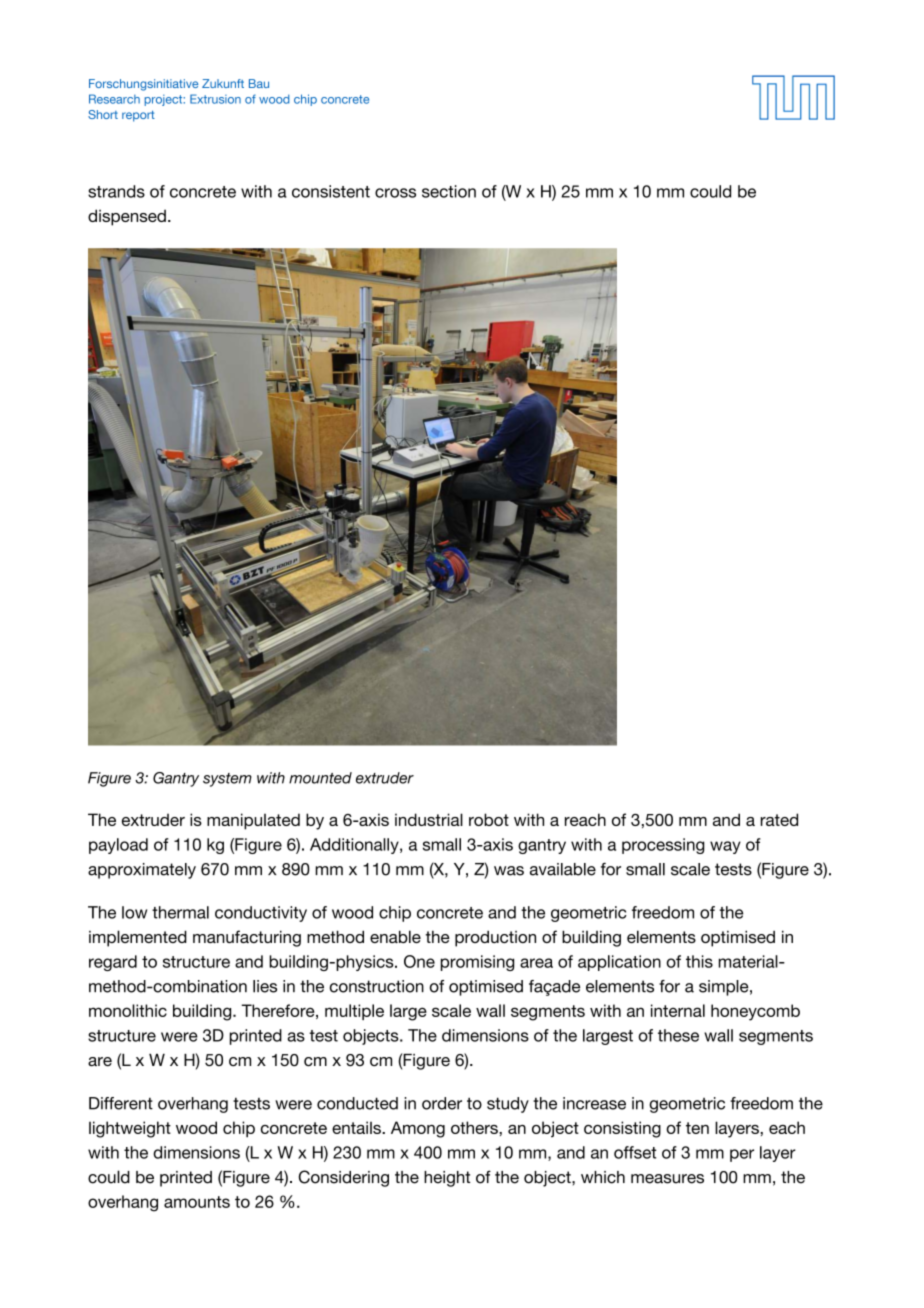  Describe the element at coordinates (227, 780) in the document. I see `system` at that location.
